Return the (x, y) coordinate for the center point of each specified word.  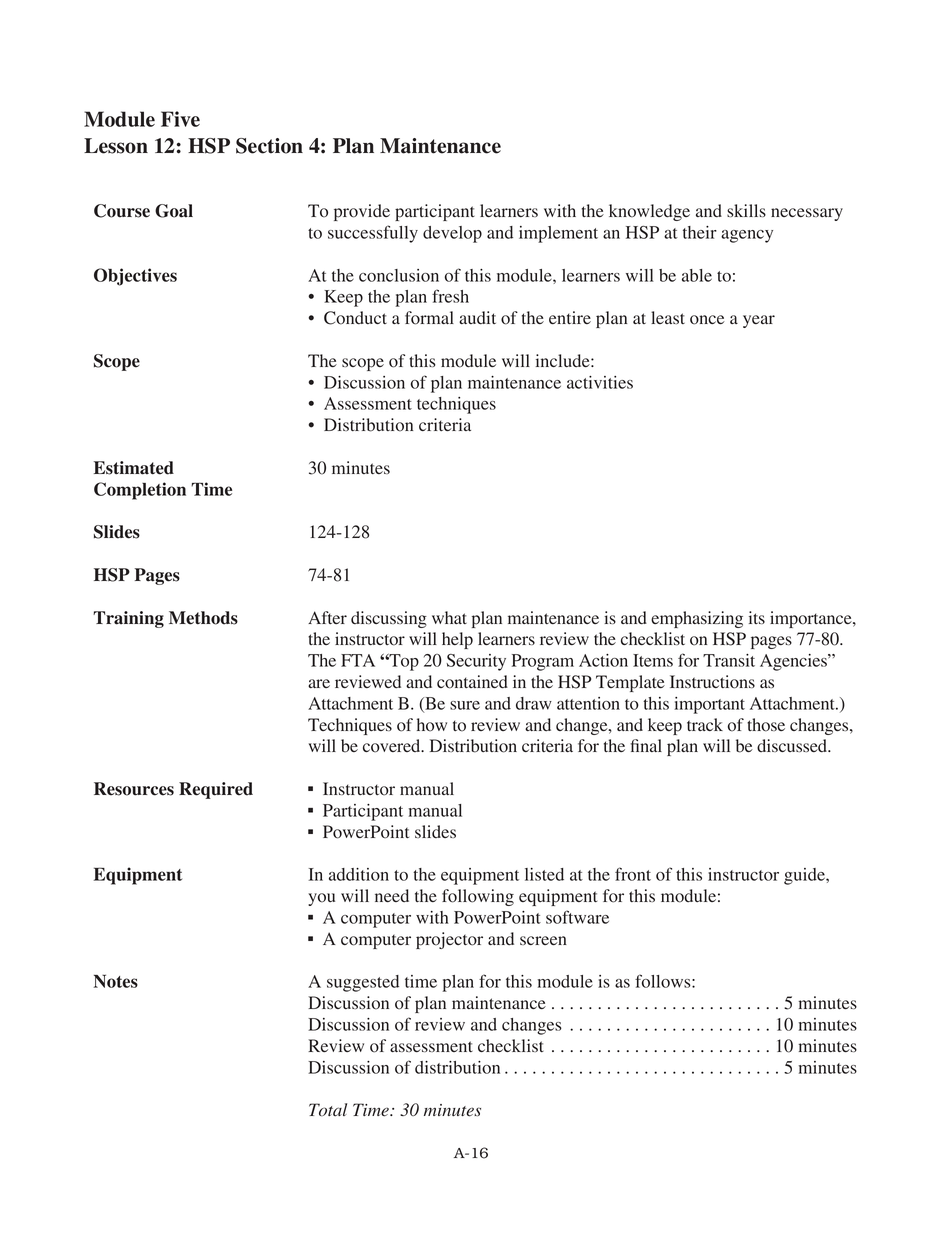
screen (543, 940)
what (449, 617)
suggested (363, 983)
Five (180, 119)
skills (746, 210)
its (757, 617)
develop (452, 234)
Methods (203, 618)
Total (328, 1110)
